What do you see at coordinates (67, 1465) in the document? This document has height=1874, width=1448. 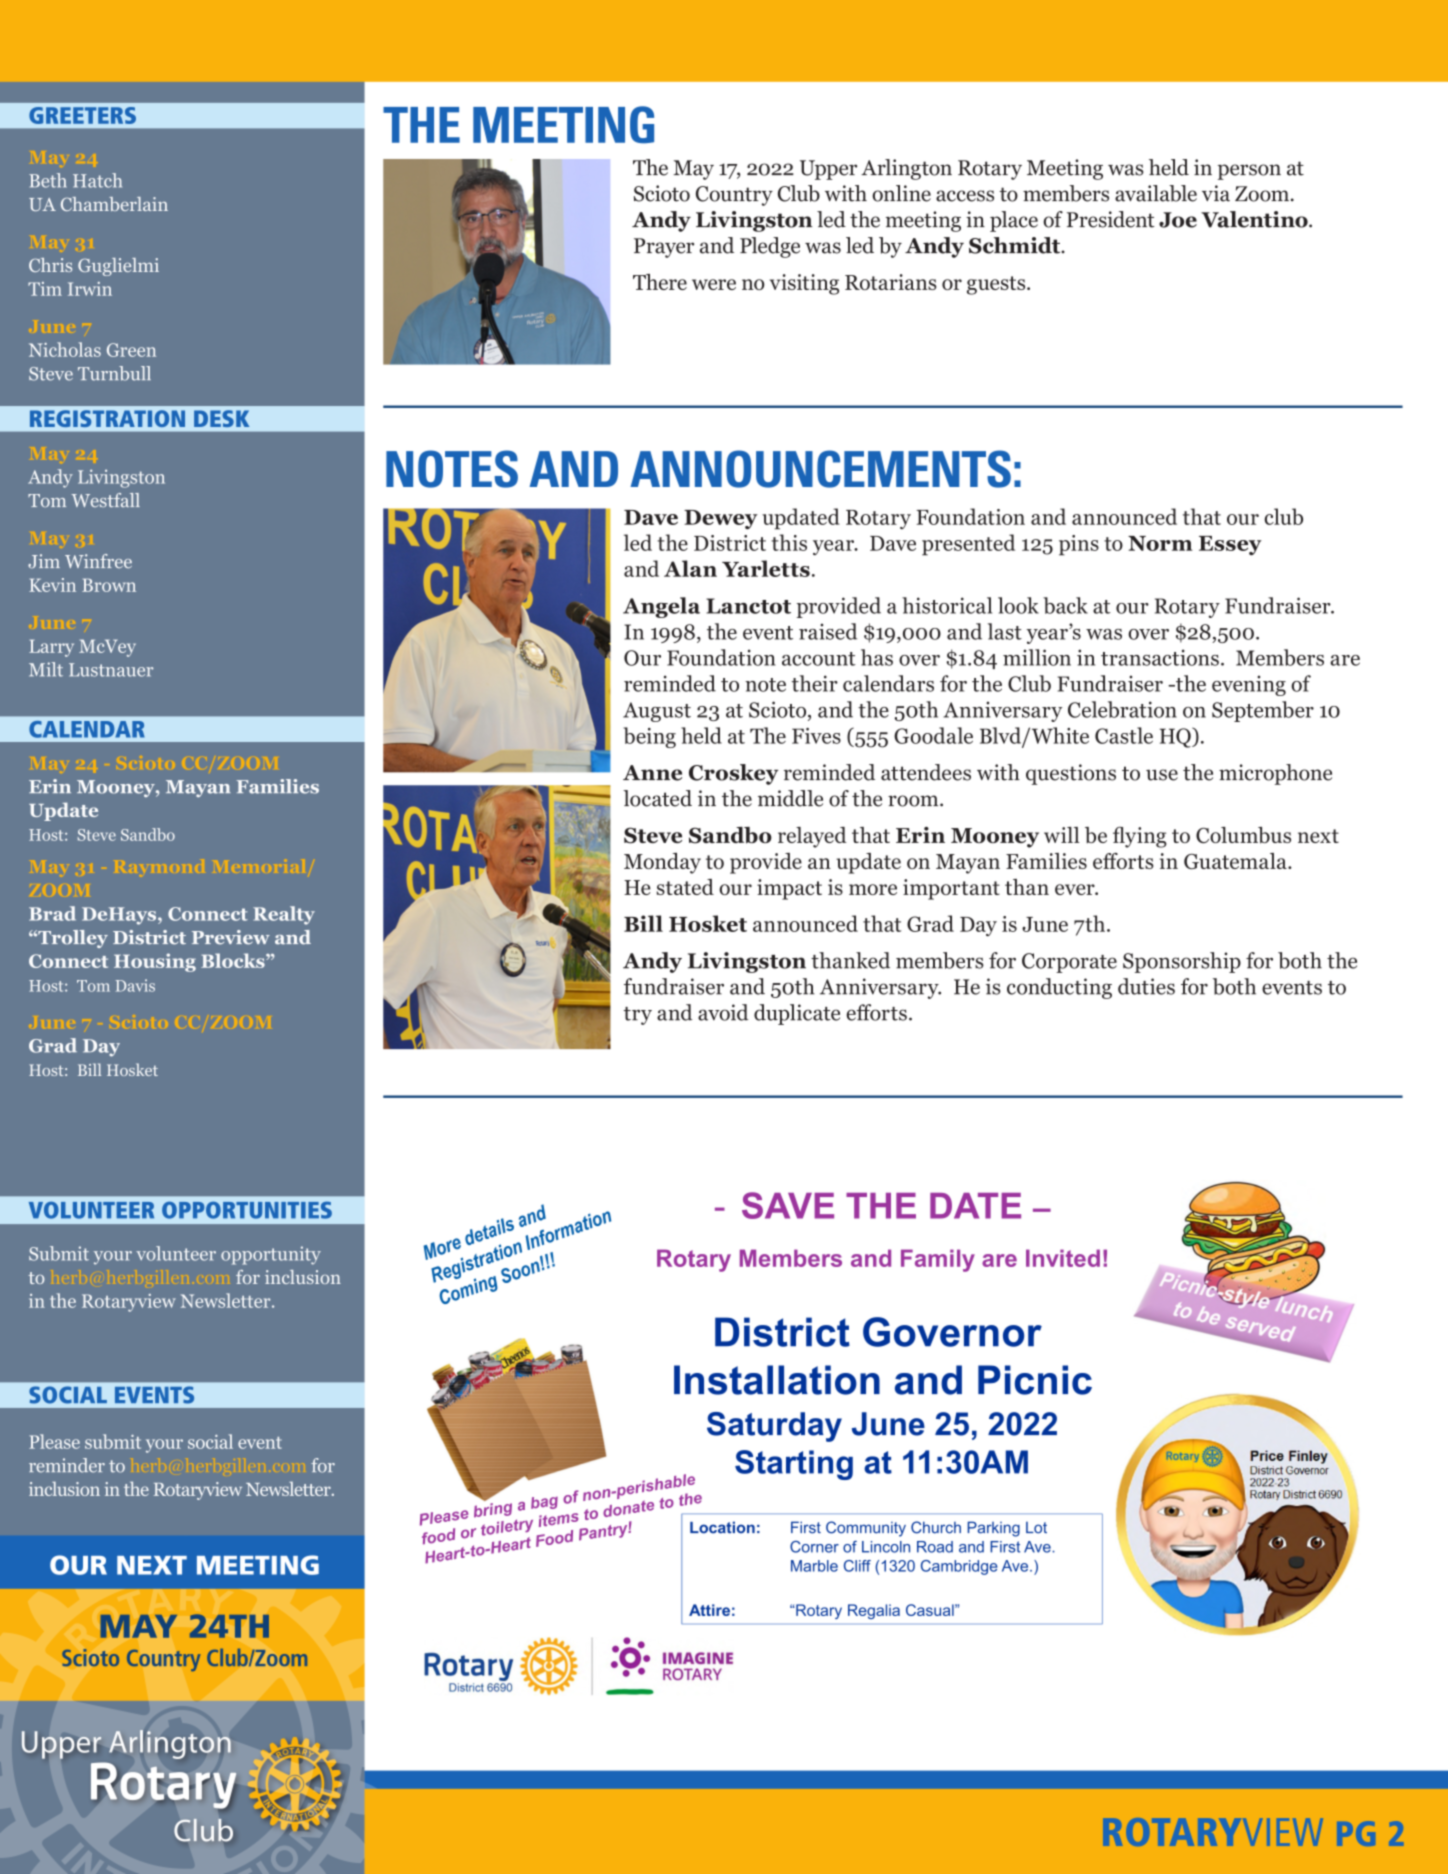 I see `reminder` at bounding box center [67, 1465].
